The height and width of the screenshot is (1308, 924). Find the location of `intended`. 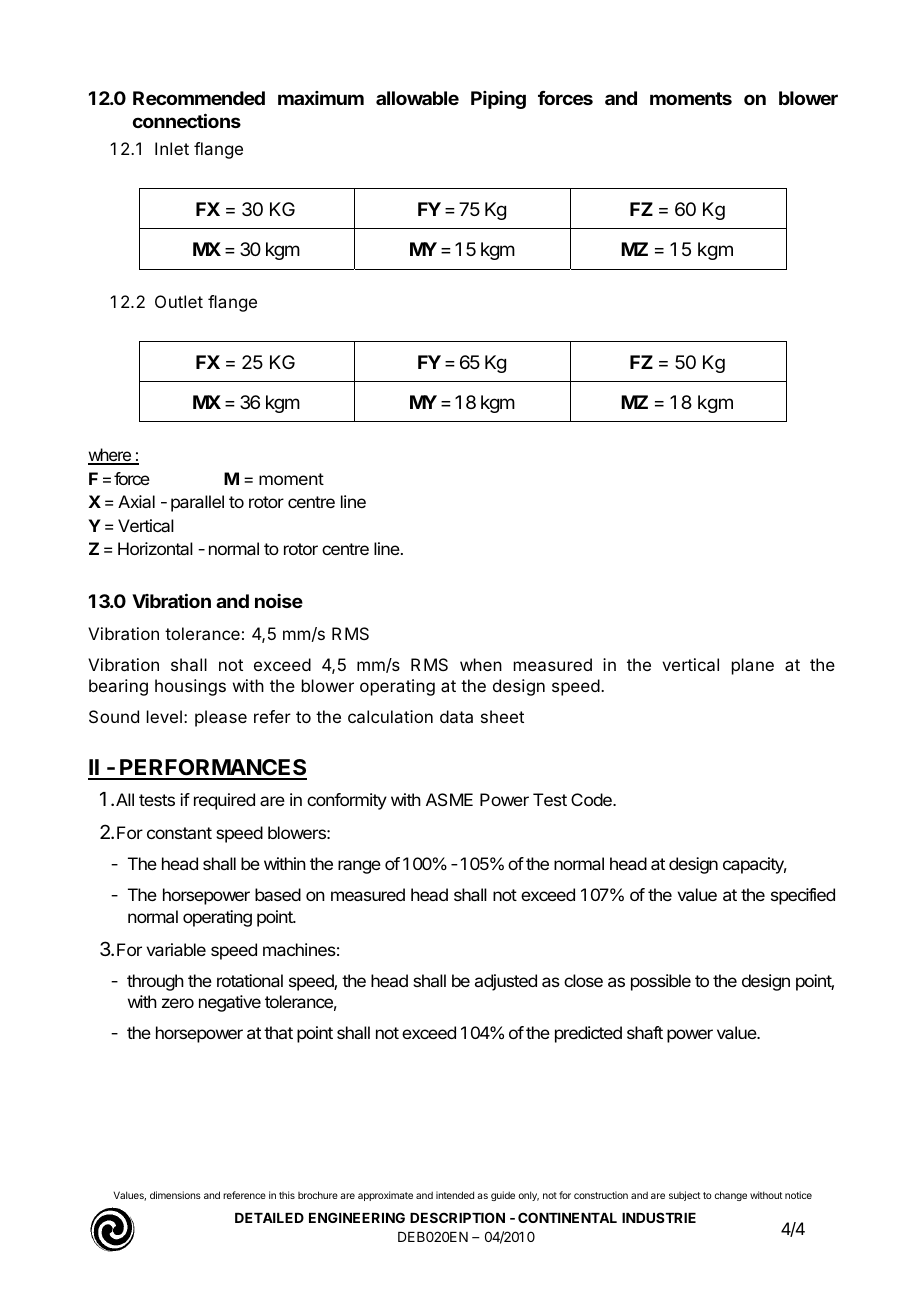

intended is located at coordinates (455, 1195).
